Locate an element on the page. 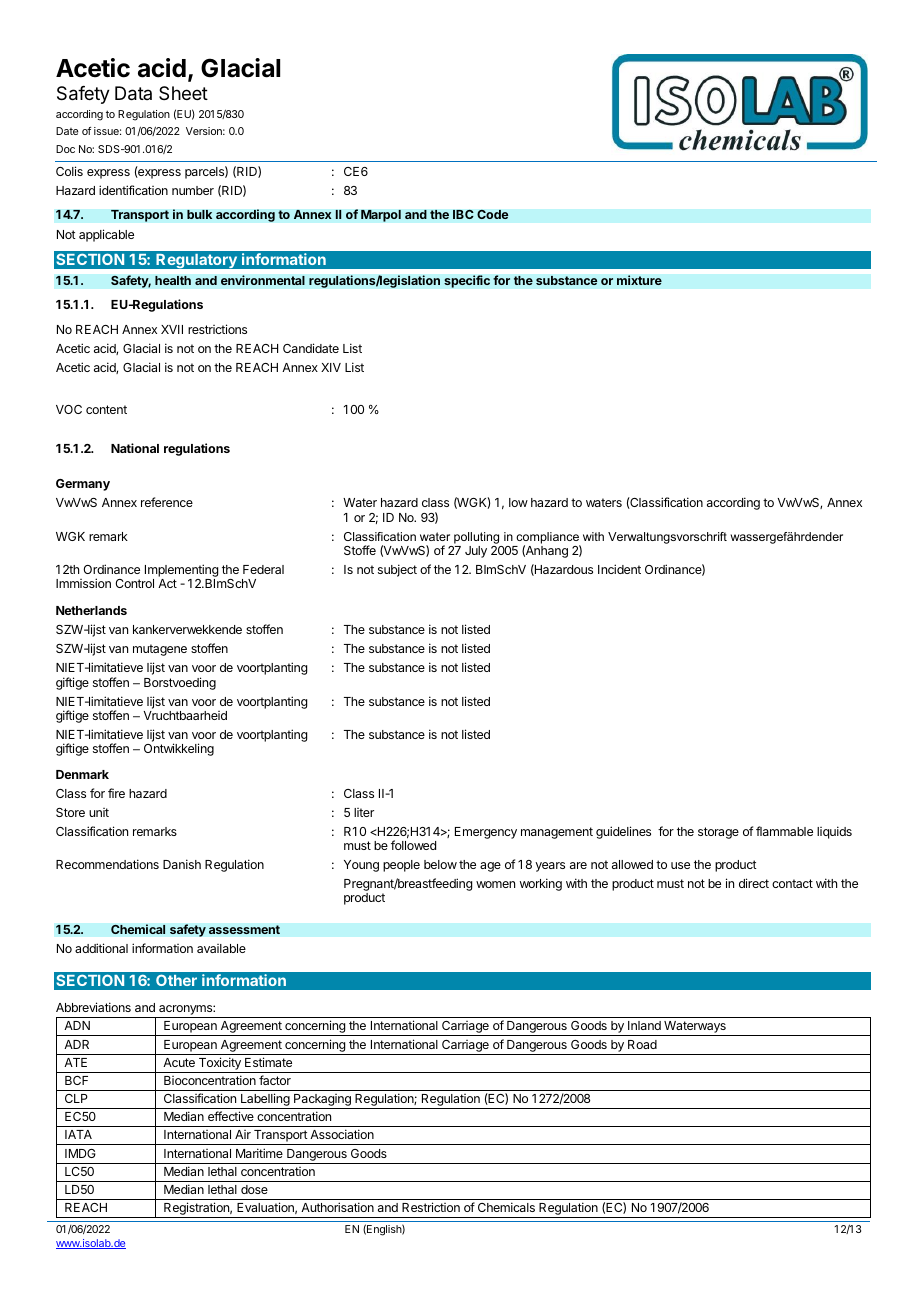  fire is located at coordinates (116, 793).
